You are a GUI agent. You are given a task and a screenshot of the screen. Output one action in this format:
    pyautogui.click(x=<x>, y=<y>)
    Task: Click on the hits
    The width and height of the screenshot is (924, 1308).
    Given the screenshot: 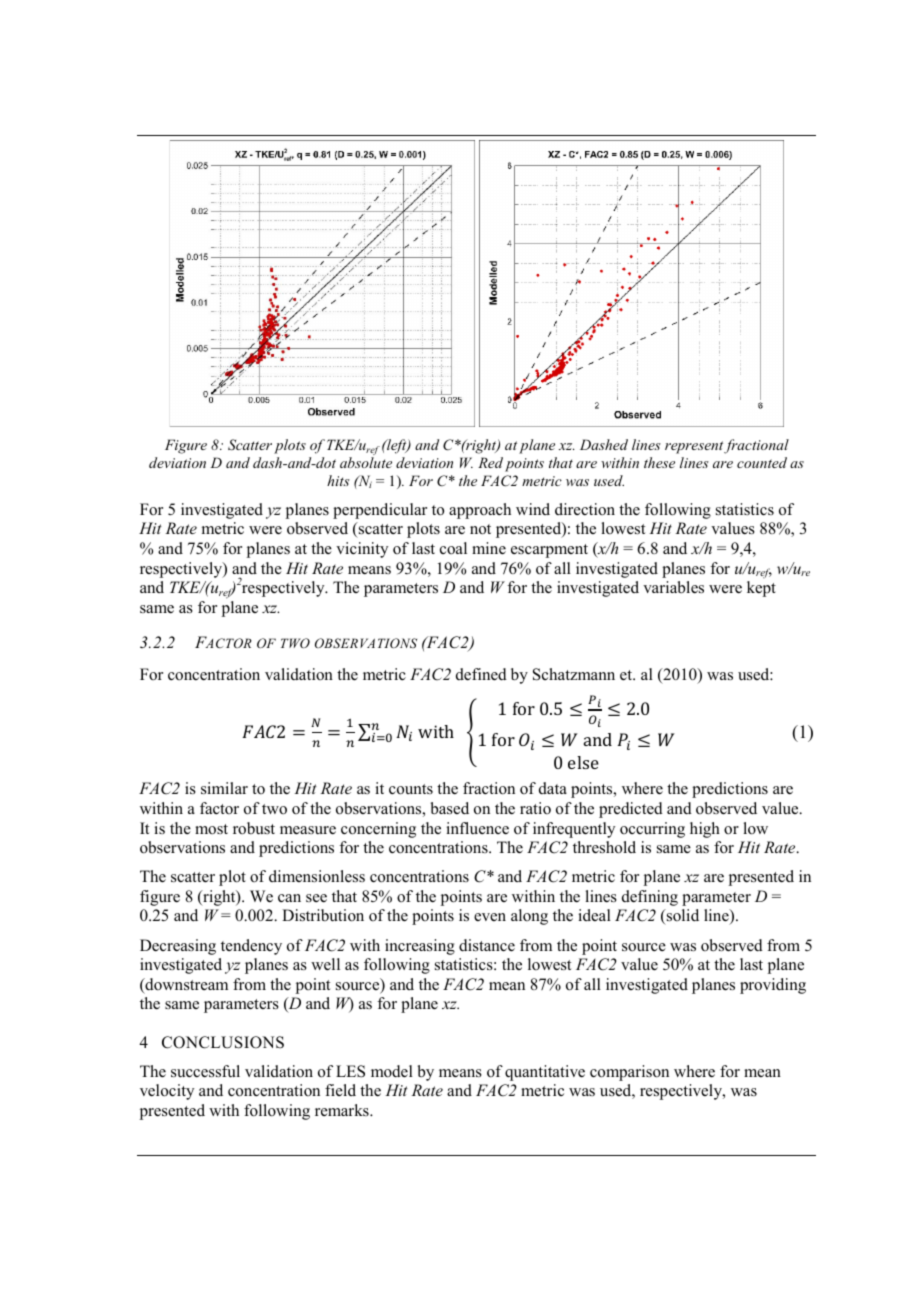 What is the action you would take?
    pyautogui.click(x=338, y=480)
